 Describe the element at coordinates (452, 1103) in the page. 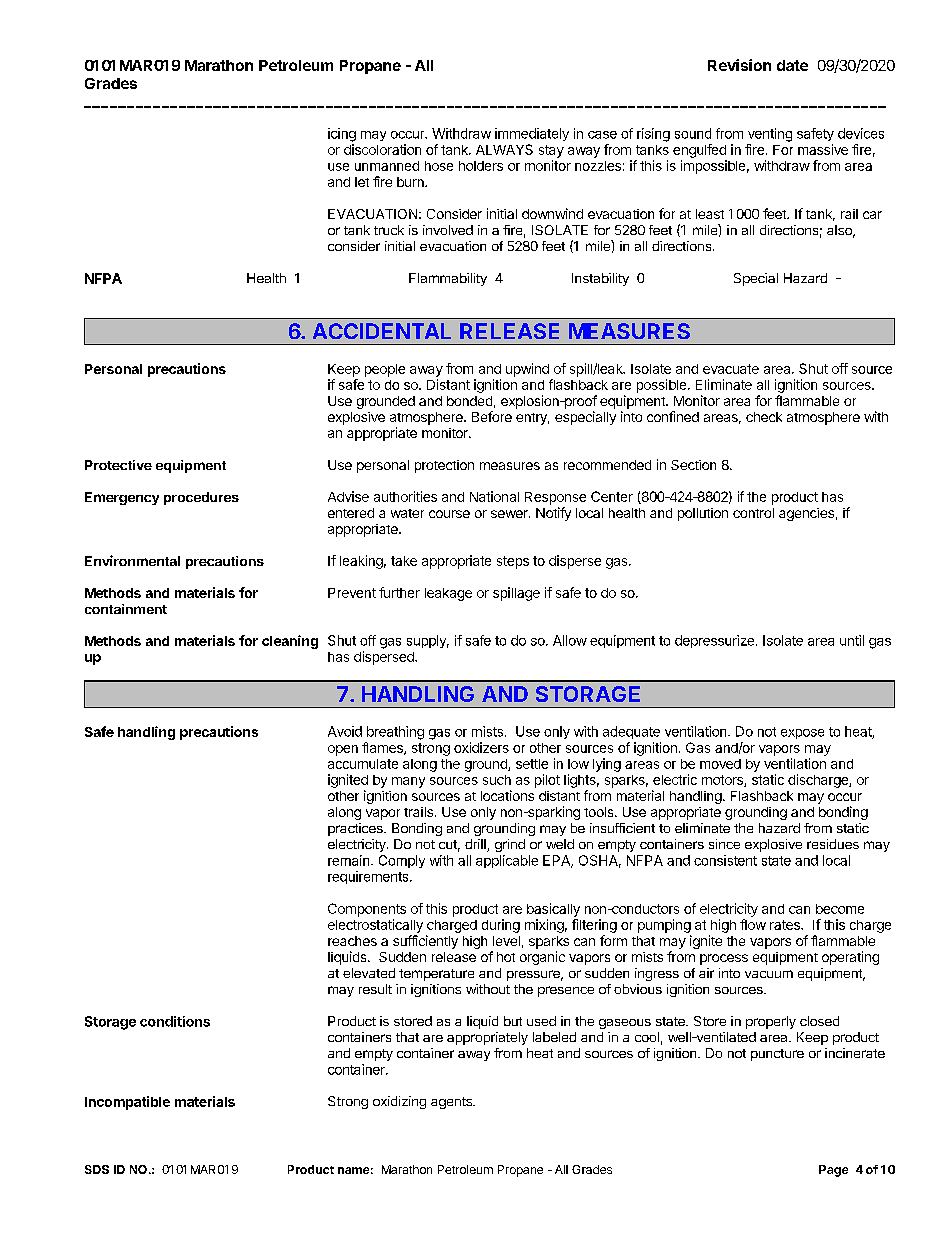

I see `agents` at that location.
